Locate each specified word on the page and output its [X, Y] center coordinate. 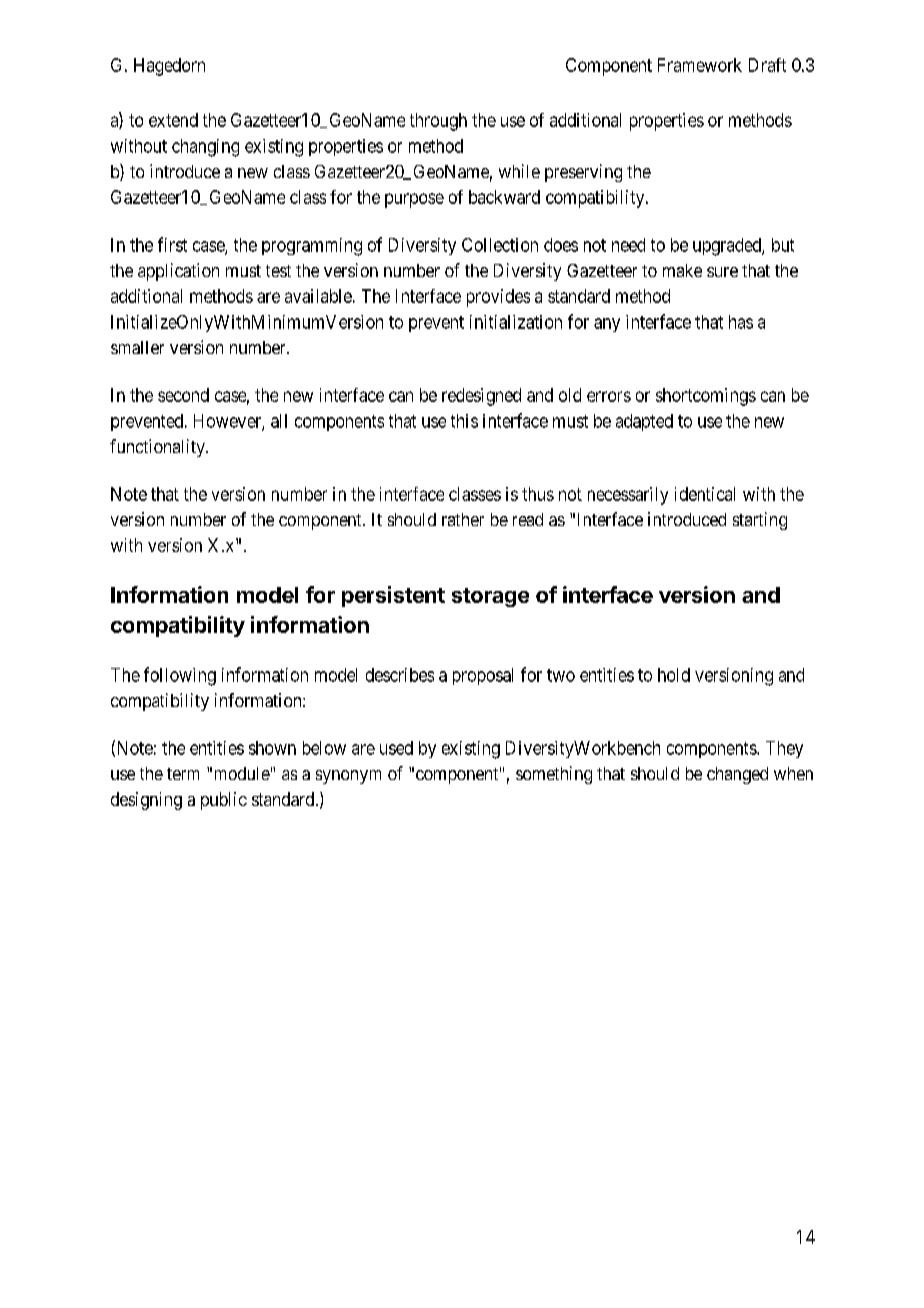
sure [722, 272]
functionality [158, 448]
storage [490, 597]
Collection [500, 245]
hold [674, 675]
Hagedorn [169, 67]
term [183, 774]
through [438, 122]
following [180, 676]
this [464, 421]
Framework [700, 65]
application [178, 272]
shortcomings [706, 397]
